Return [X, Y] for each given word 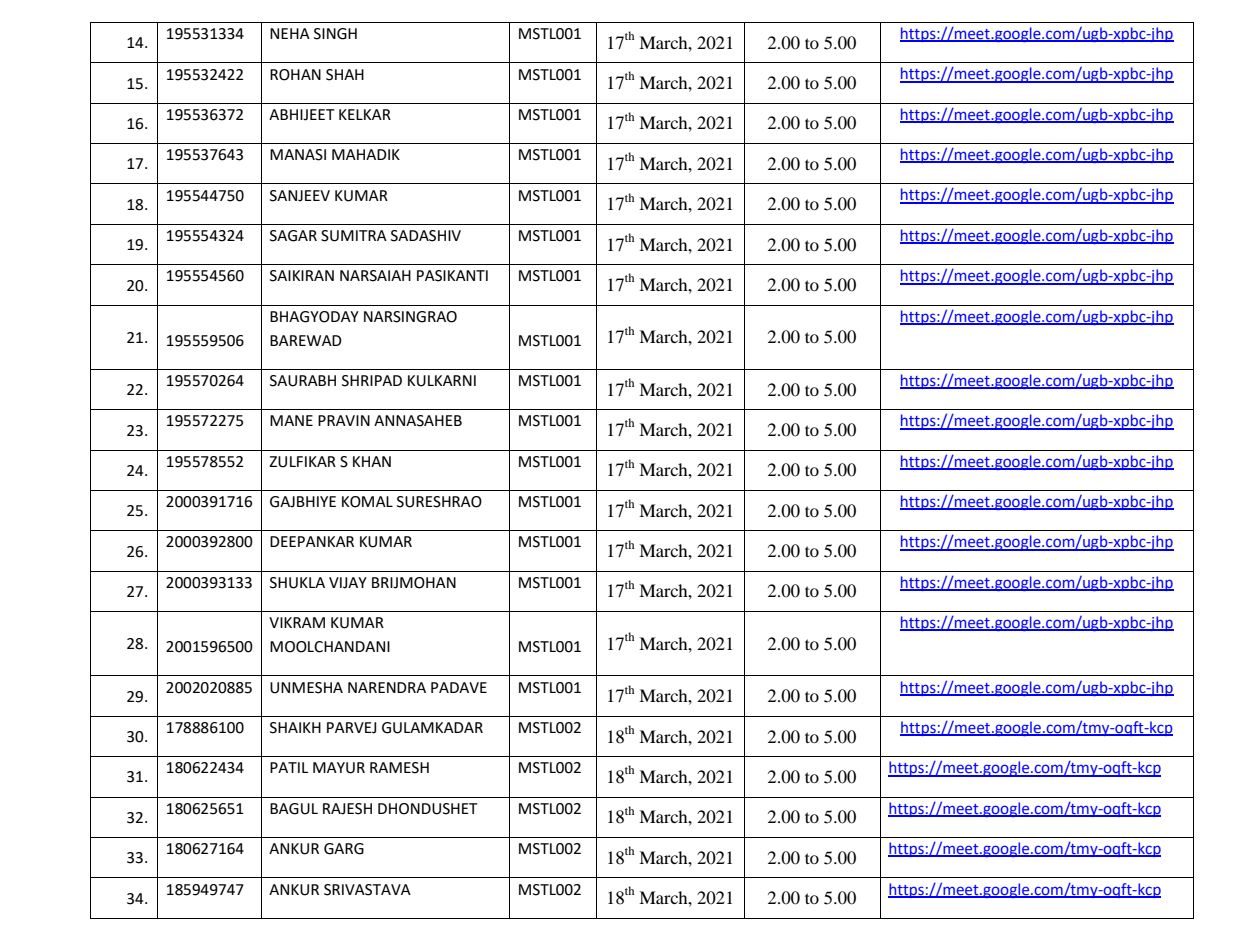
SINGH [335, 34]
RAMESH [399, 768]
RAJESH [347, 809]
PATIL [289, 767]
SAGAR [293, 236]
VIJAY [348, 583]
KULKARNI [442, 381]
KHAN [372, 461]
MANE [291, 420]
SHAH [345, 75]
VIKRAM [297, 622]
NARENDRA [387, 687]
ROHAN [295, 75]
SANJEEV [300, 196]
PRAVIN [344, 420]
